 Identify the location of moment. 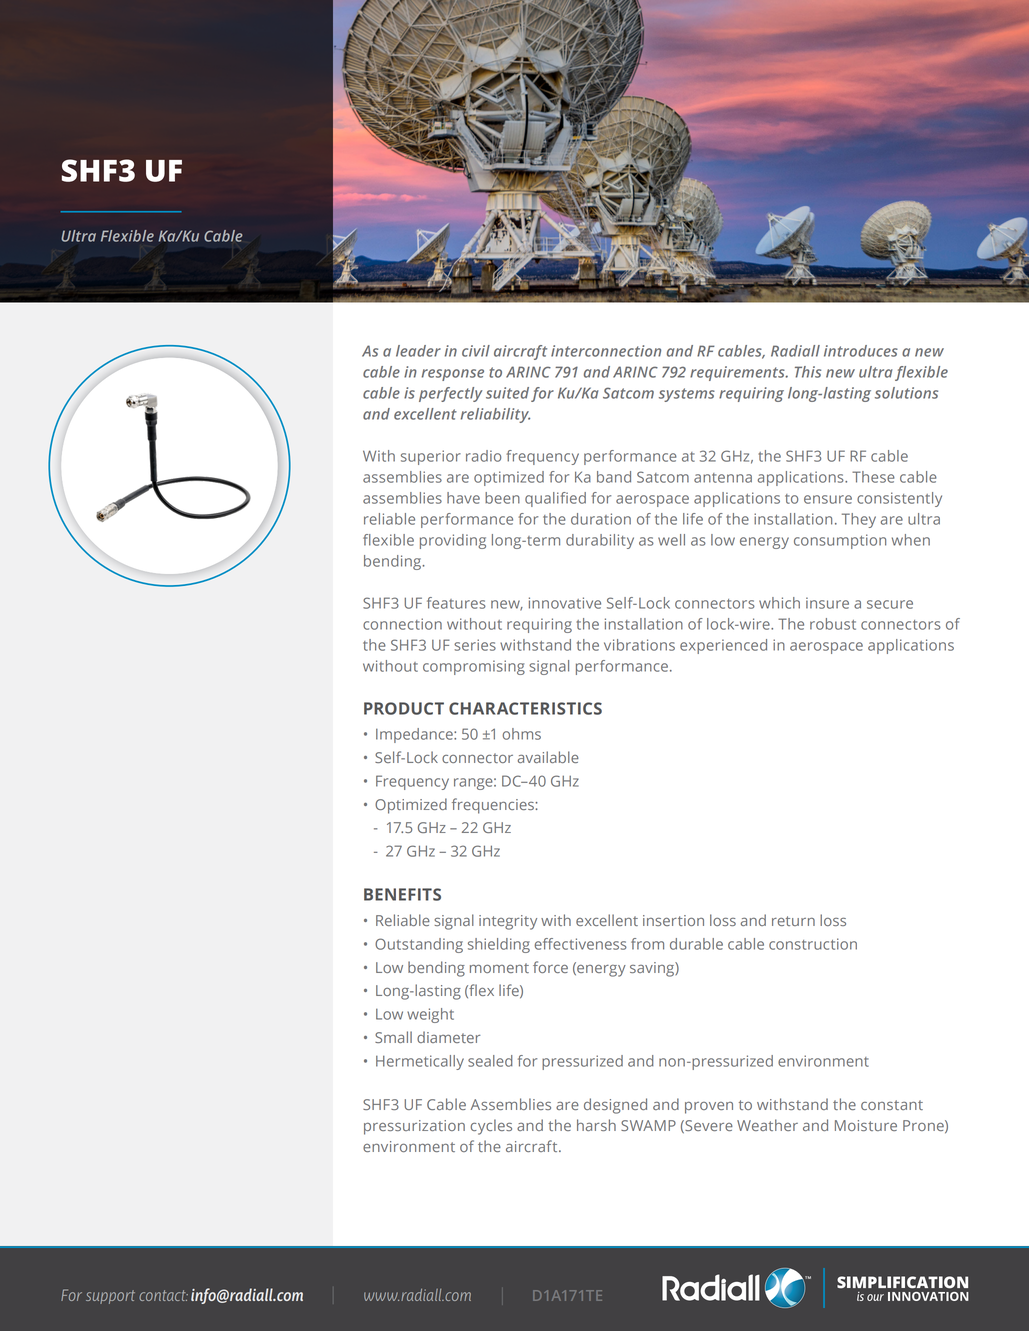
(499, 968).
